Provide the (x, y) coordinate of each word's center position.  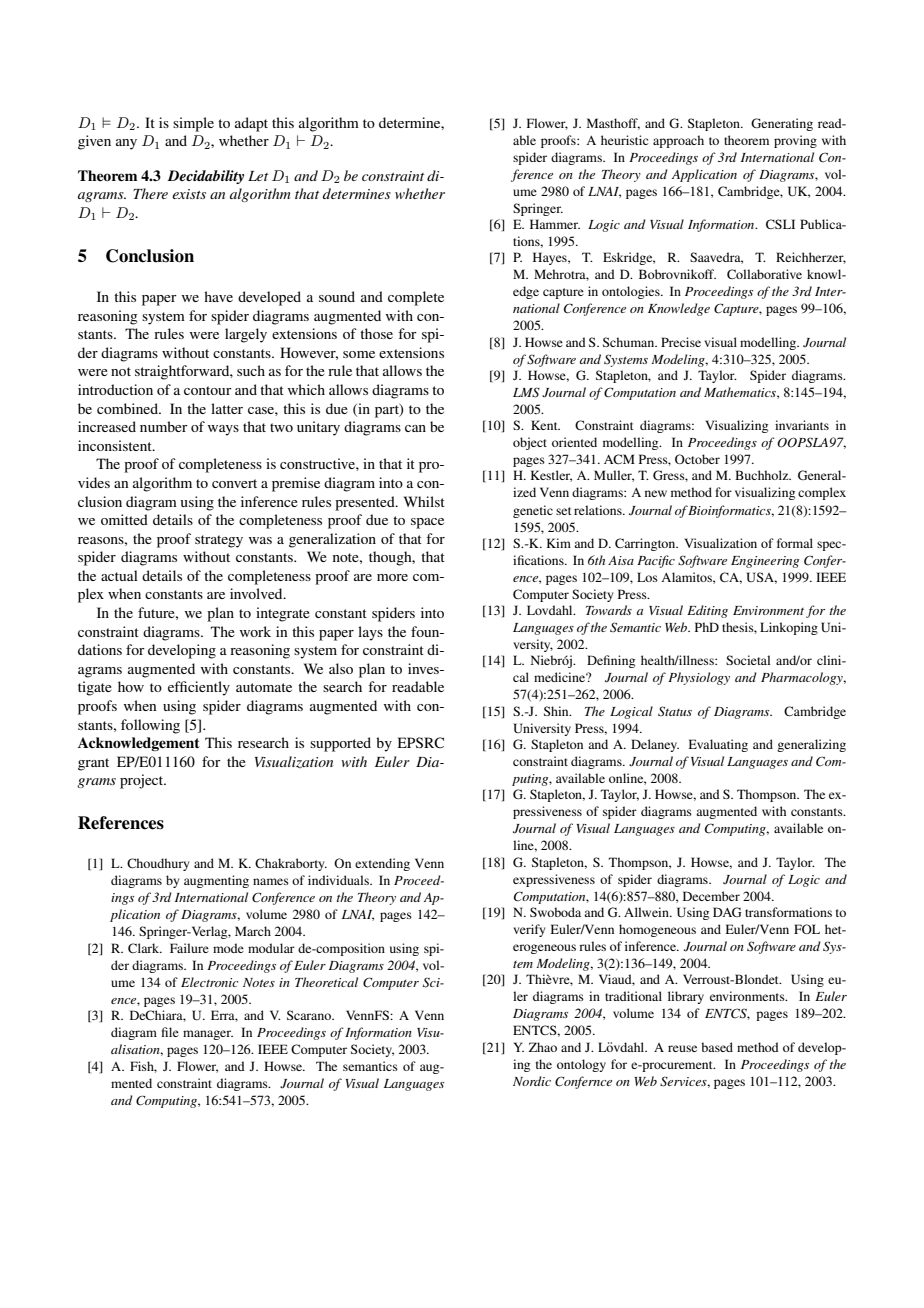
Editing (707, 611)
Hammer (555, 224)
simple (193, 124)
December (711, 896)
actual (119, 575)
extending (382, 864)
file (170, 1032)
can (415, 428)
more (392, 577)
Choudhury (158, 864)
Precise (681, 342)
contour (208, 390)
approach (678, 141)
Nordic (532, 1081)
